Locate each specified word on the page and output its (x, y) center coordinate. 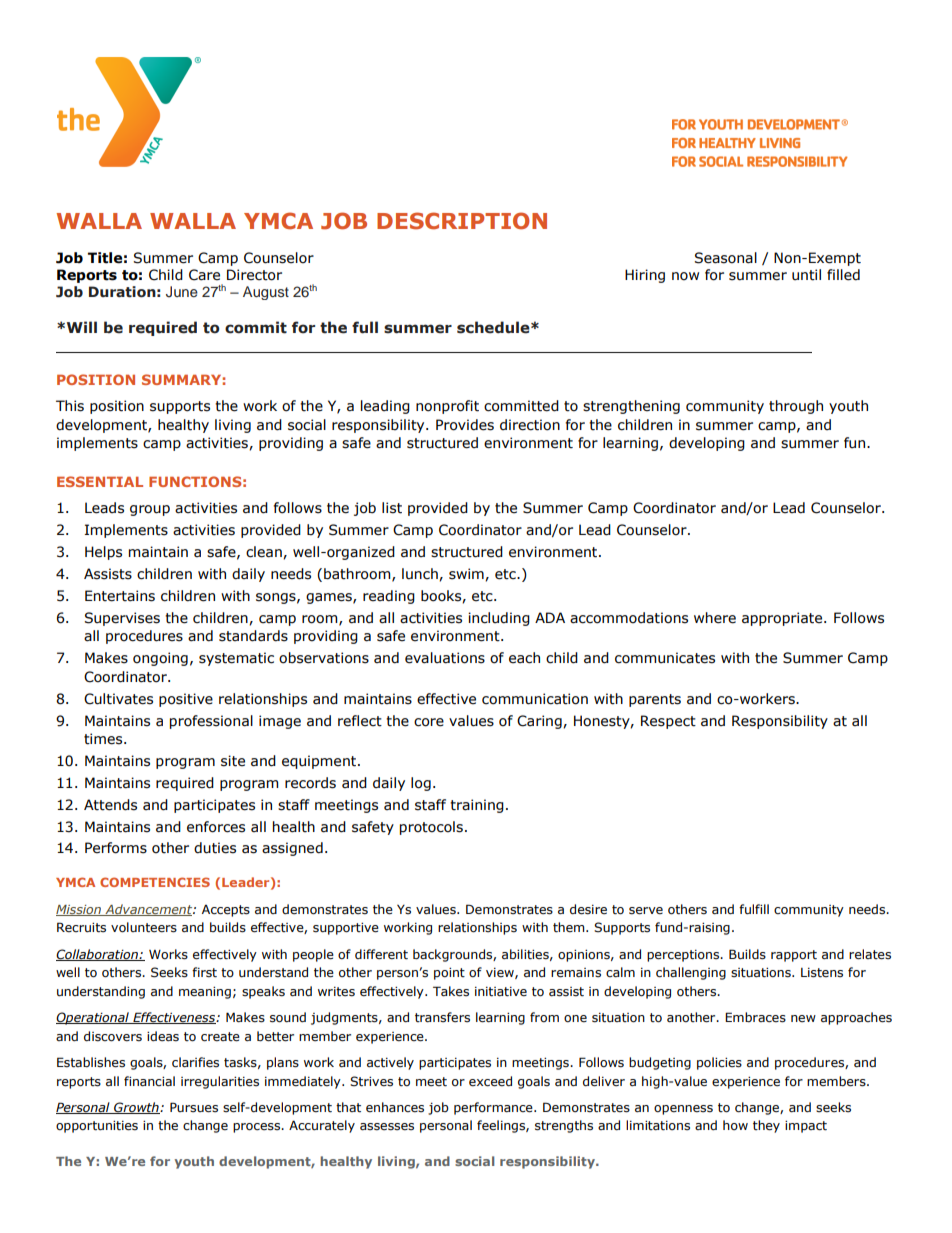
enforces (216, 827)
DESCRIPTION (462, 221)
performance (494, 1108)
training (477, 806)
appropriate (783, 619)
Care (204, 275)
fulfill (754, 909)
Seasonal (725, 258)
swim (467, 574)
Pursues (194, 1107)
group (150, 510)
